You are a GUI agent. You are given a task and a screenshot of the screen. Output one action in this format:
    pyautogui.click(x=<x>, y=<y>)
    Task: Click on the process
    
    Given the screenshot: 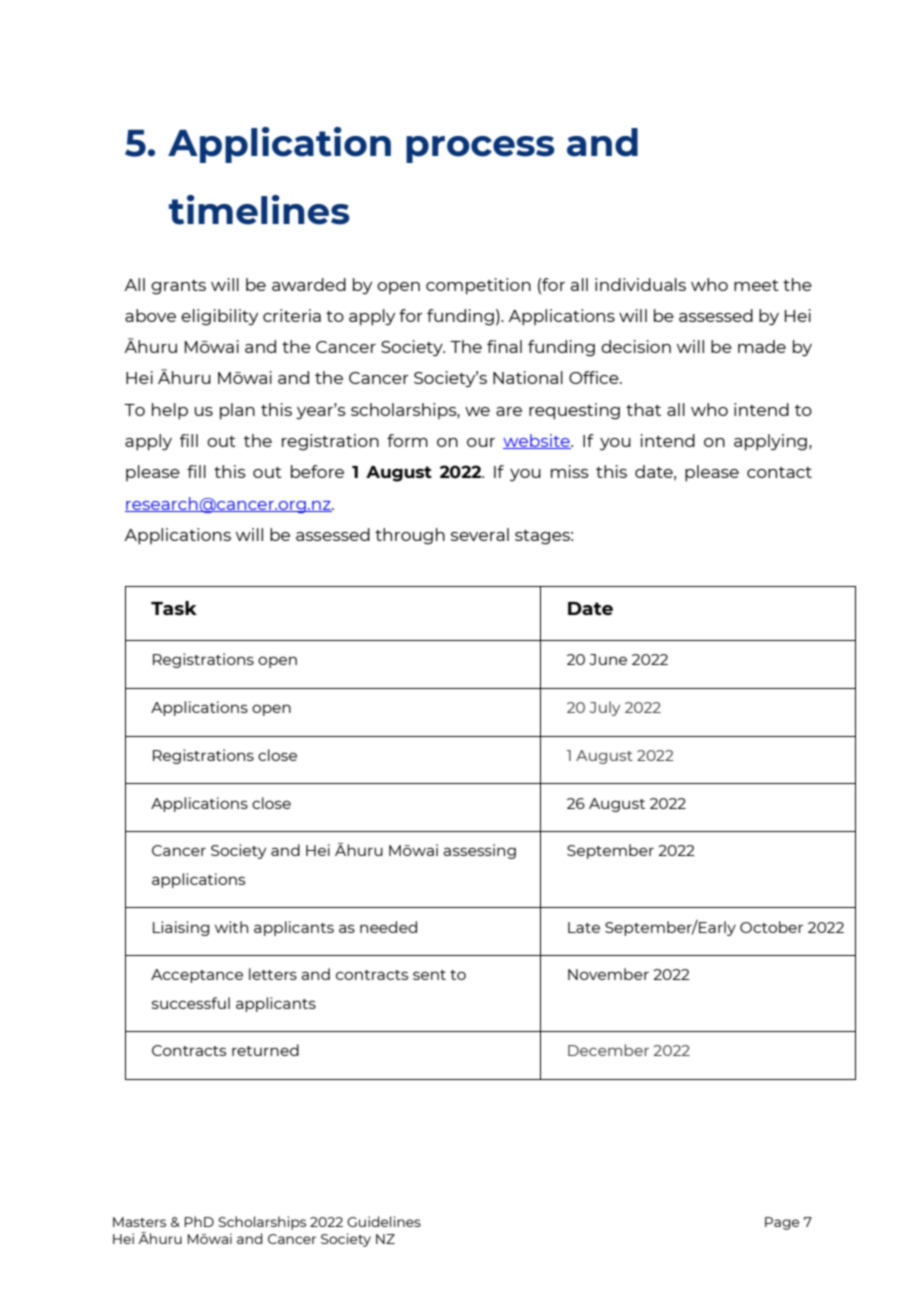 What is the action you would take?
    pyautogui.click(x=480, y=149)
